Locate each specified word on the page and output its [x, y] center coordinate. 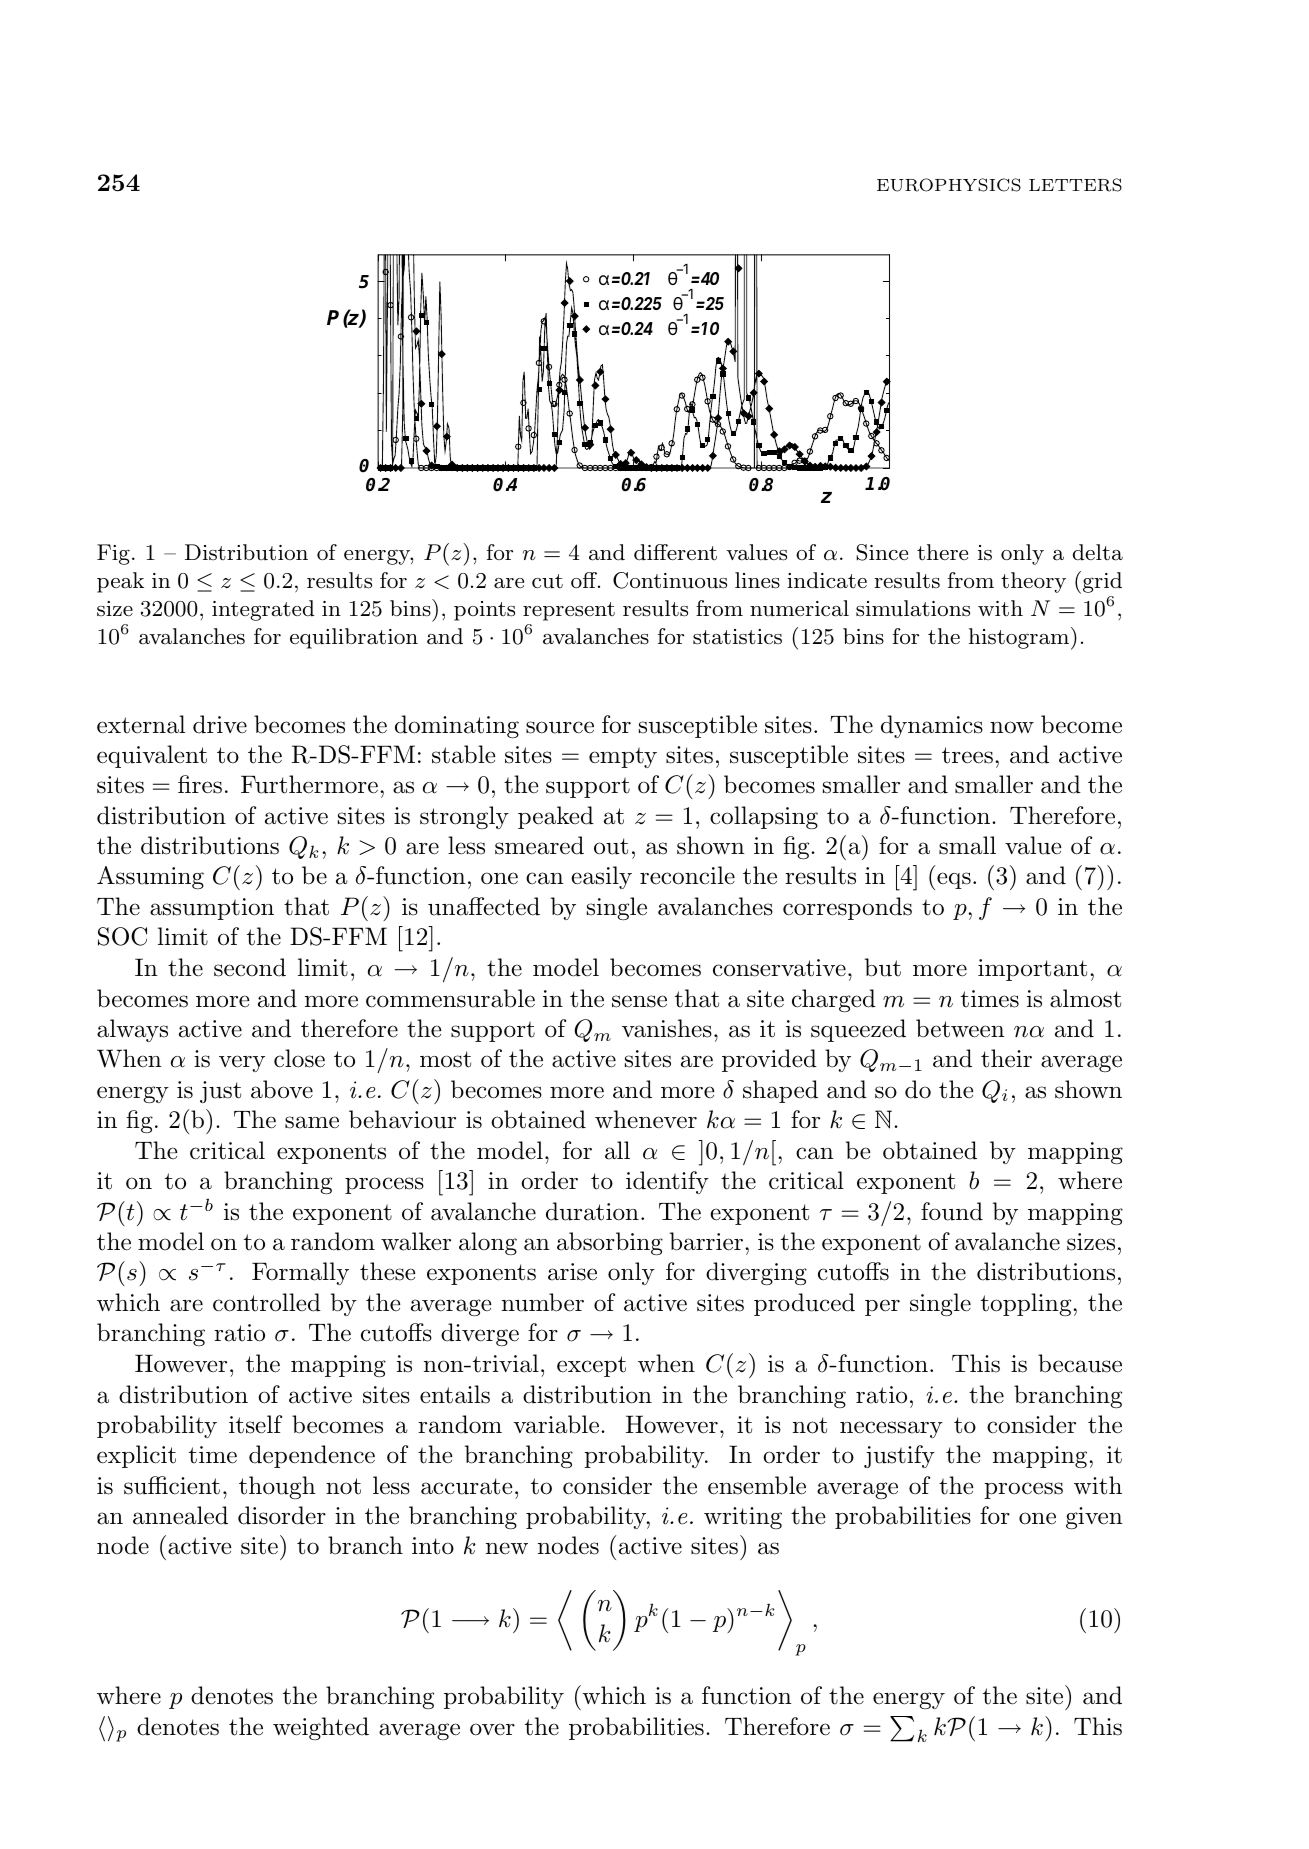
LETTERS [1075, 185]
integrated [263, 610]
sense [639, 1001]
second [250, 967]
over [492, 1729]
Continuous [670, 580]
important [1032, 970]
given [1094, 1518]
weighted [321, 1728]
